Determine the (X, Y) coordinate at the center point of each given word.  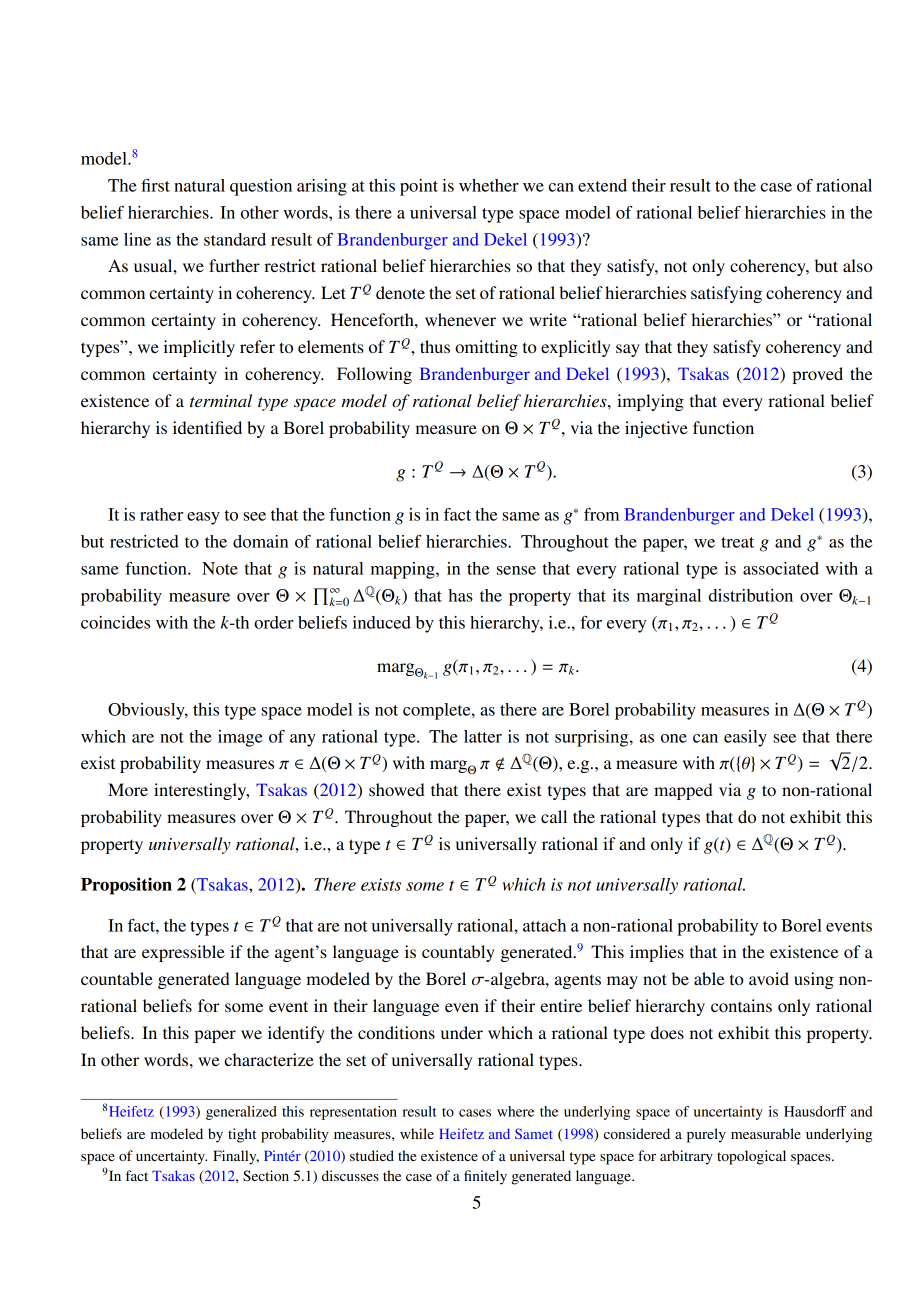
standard (235, 239)
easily (745, 738)
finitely (485, 1177)
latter (483, 736)
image (240, 738)
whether (489, 185)
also (858, 265)
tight (242, 1135)
